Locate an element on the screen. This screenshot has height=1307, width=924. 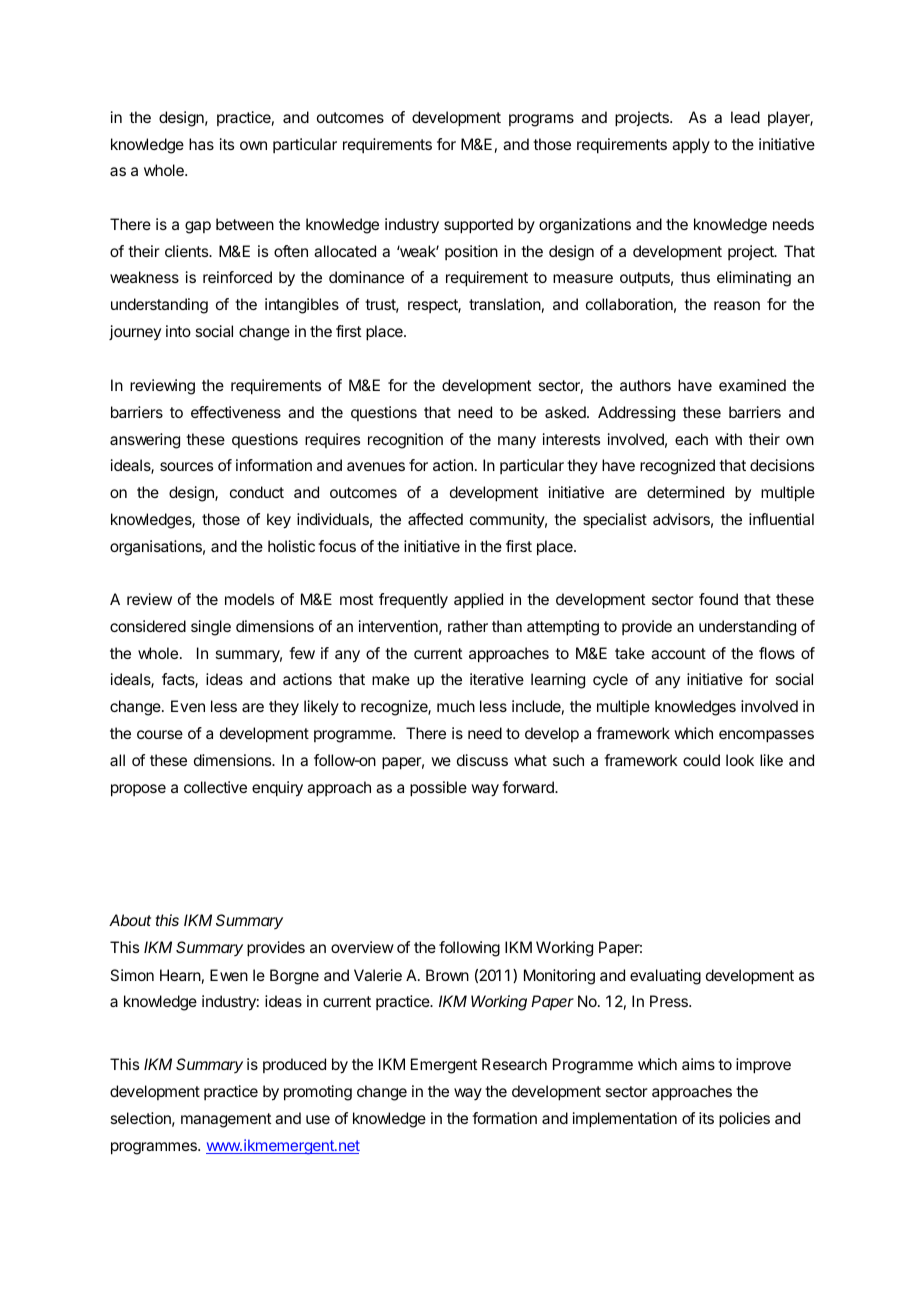
could is located at coordinates (701, 760).
